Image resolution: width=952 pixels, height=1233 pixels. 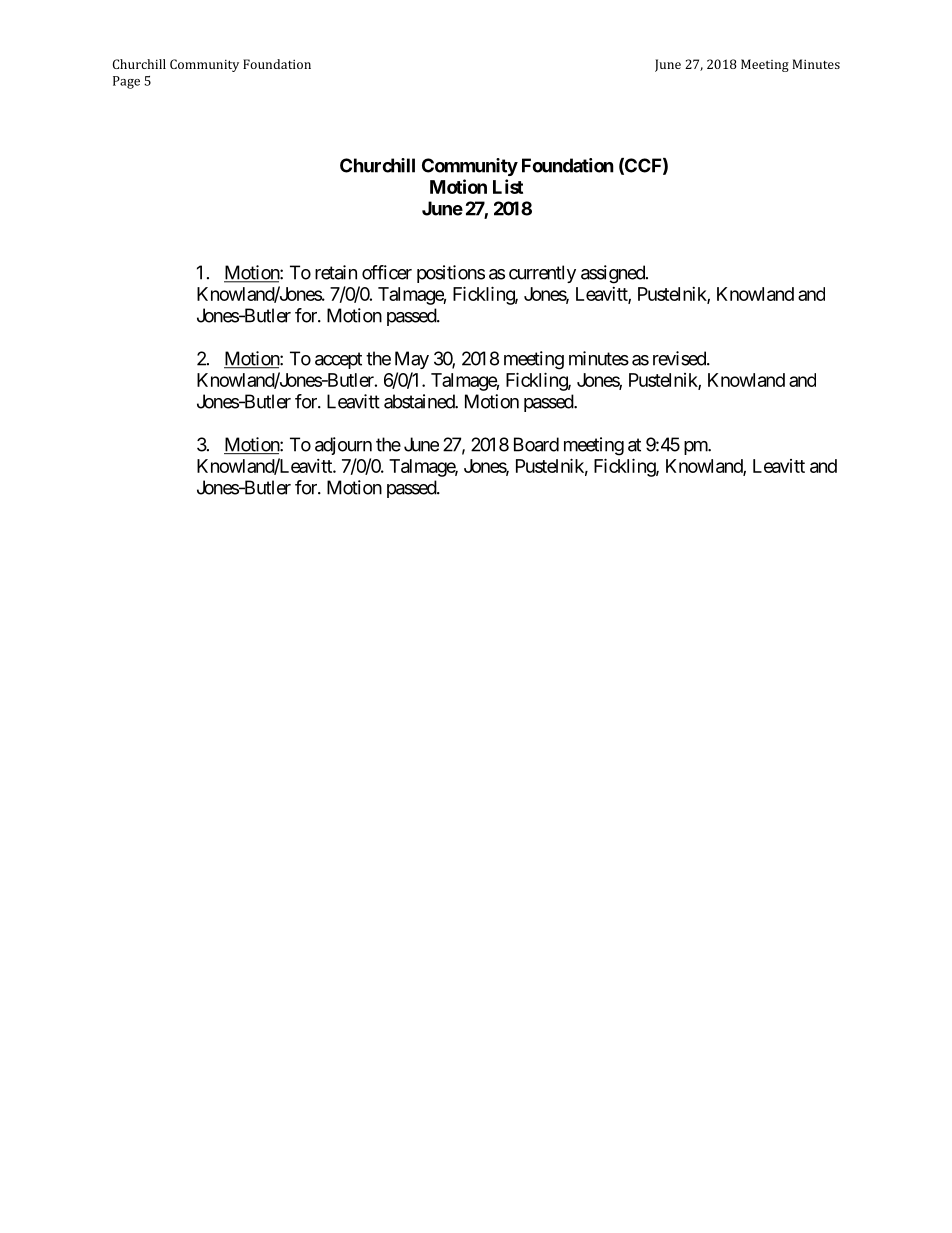 I want to click on currently, so click(x=542, y=274).
